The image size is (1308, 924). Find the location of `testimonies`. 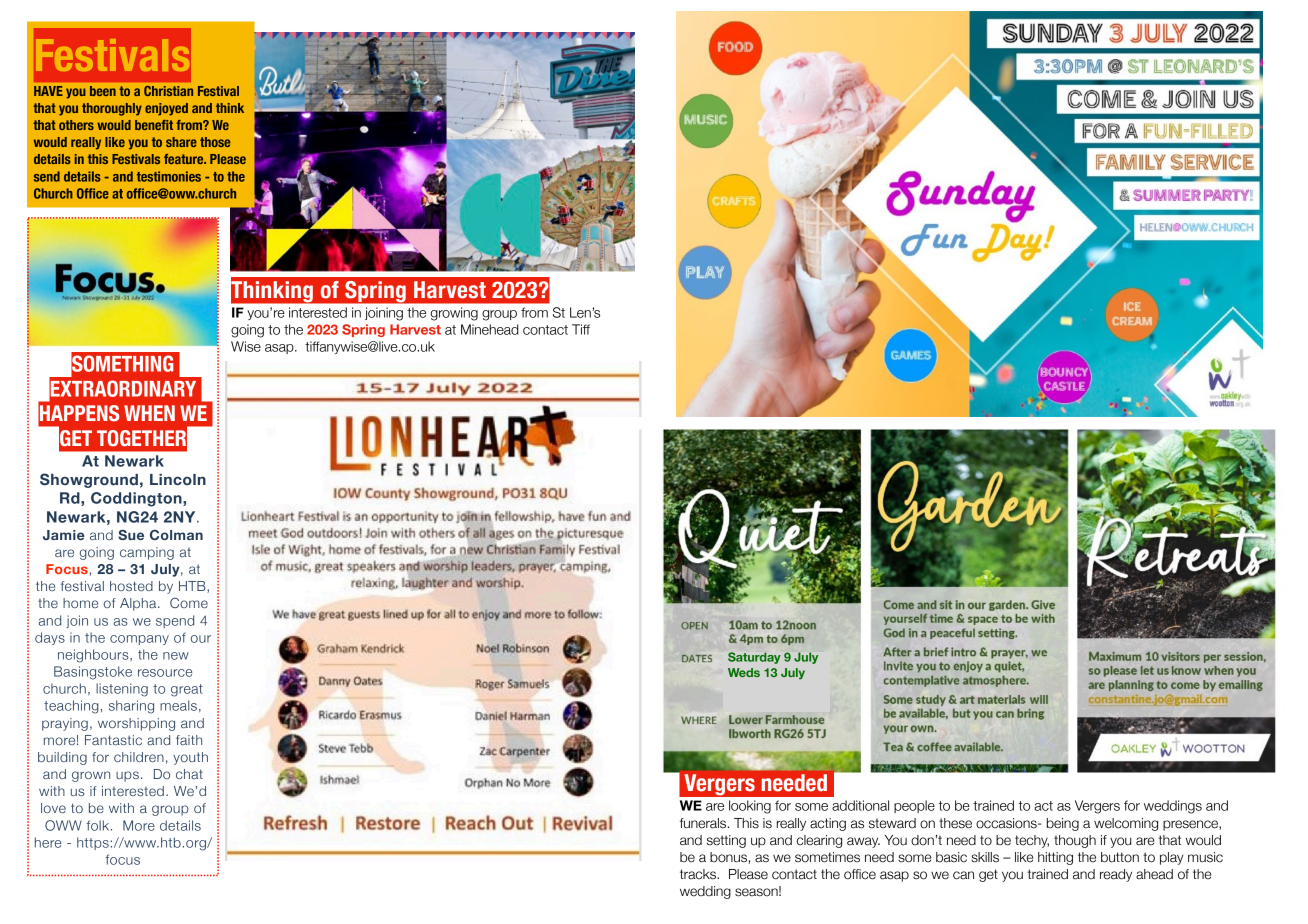

testimonies is located at coordinates (169, 176).
